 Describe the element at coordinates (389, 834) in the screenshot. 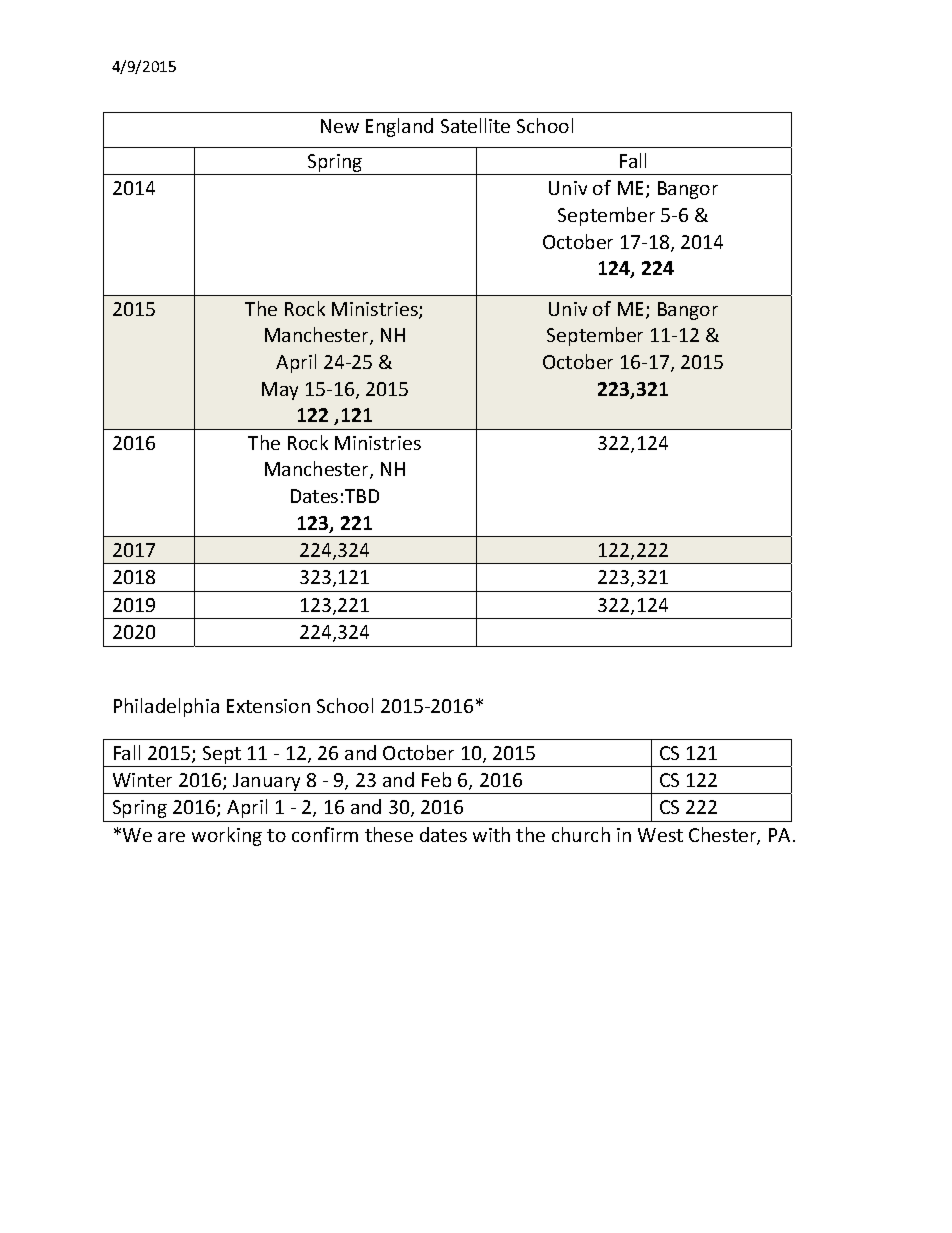

I see `these` at that location.
